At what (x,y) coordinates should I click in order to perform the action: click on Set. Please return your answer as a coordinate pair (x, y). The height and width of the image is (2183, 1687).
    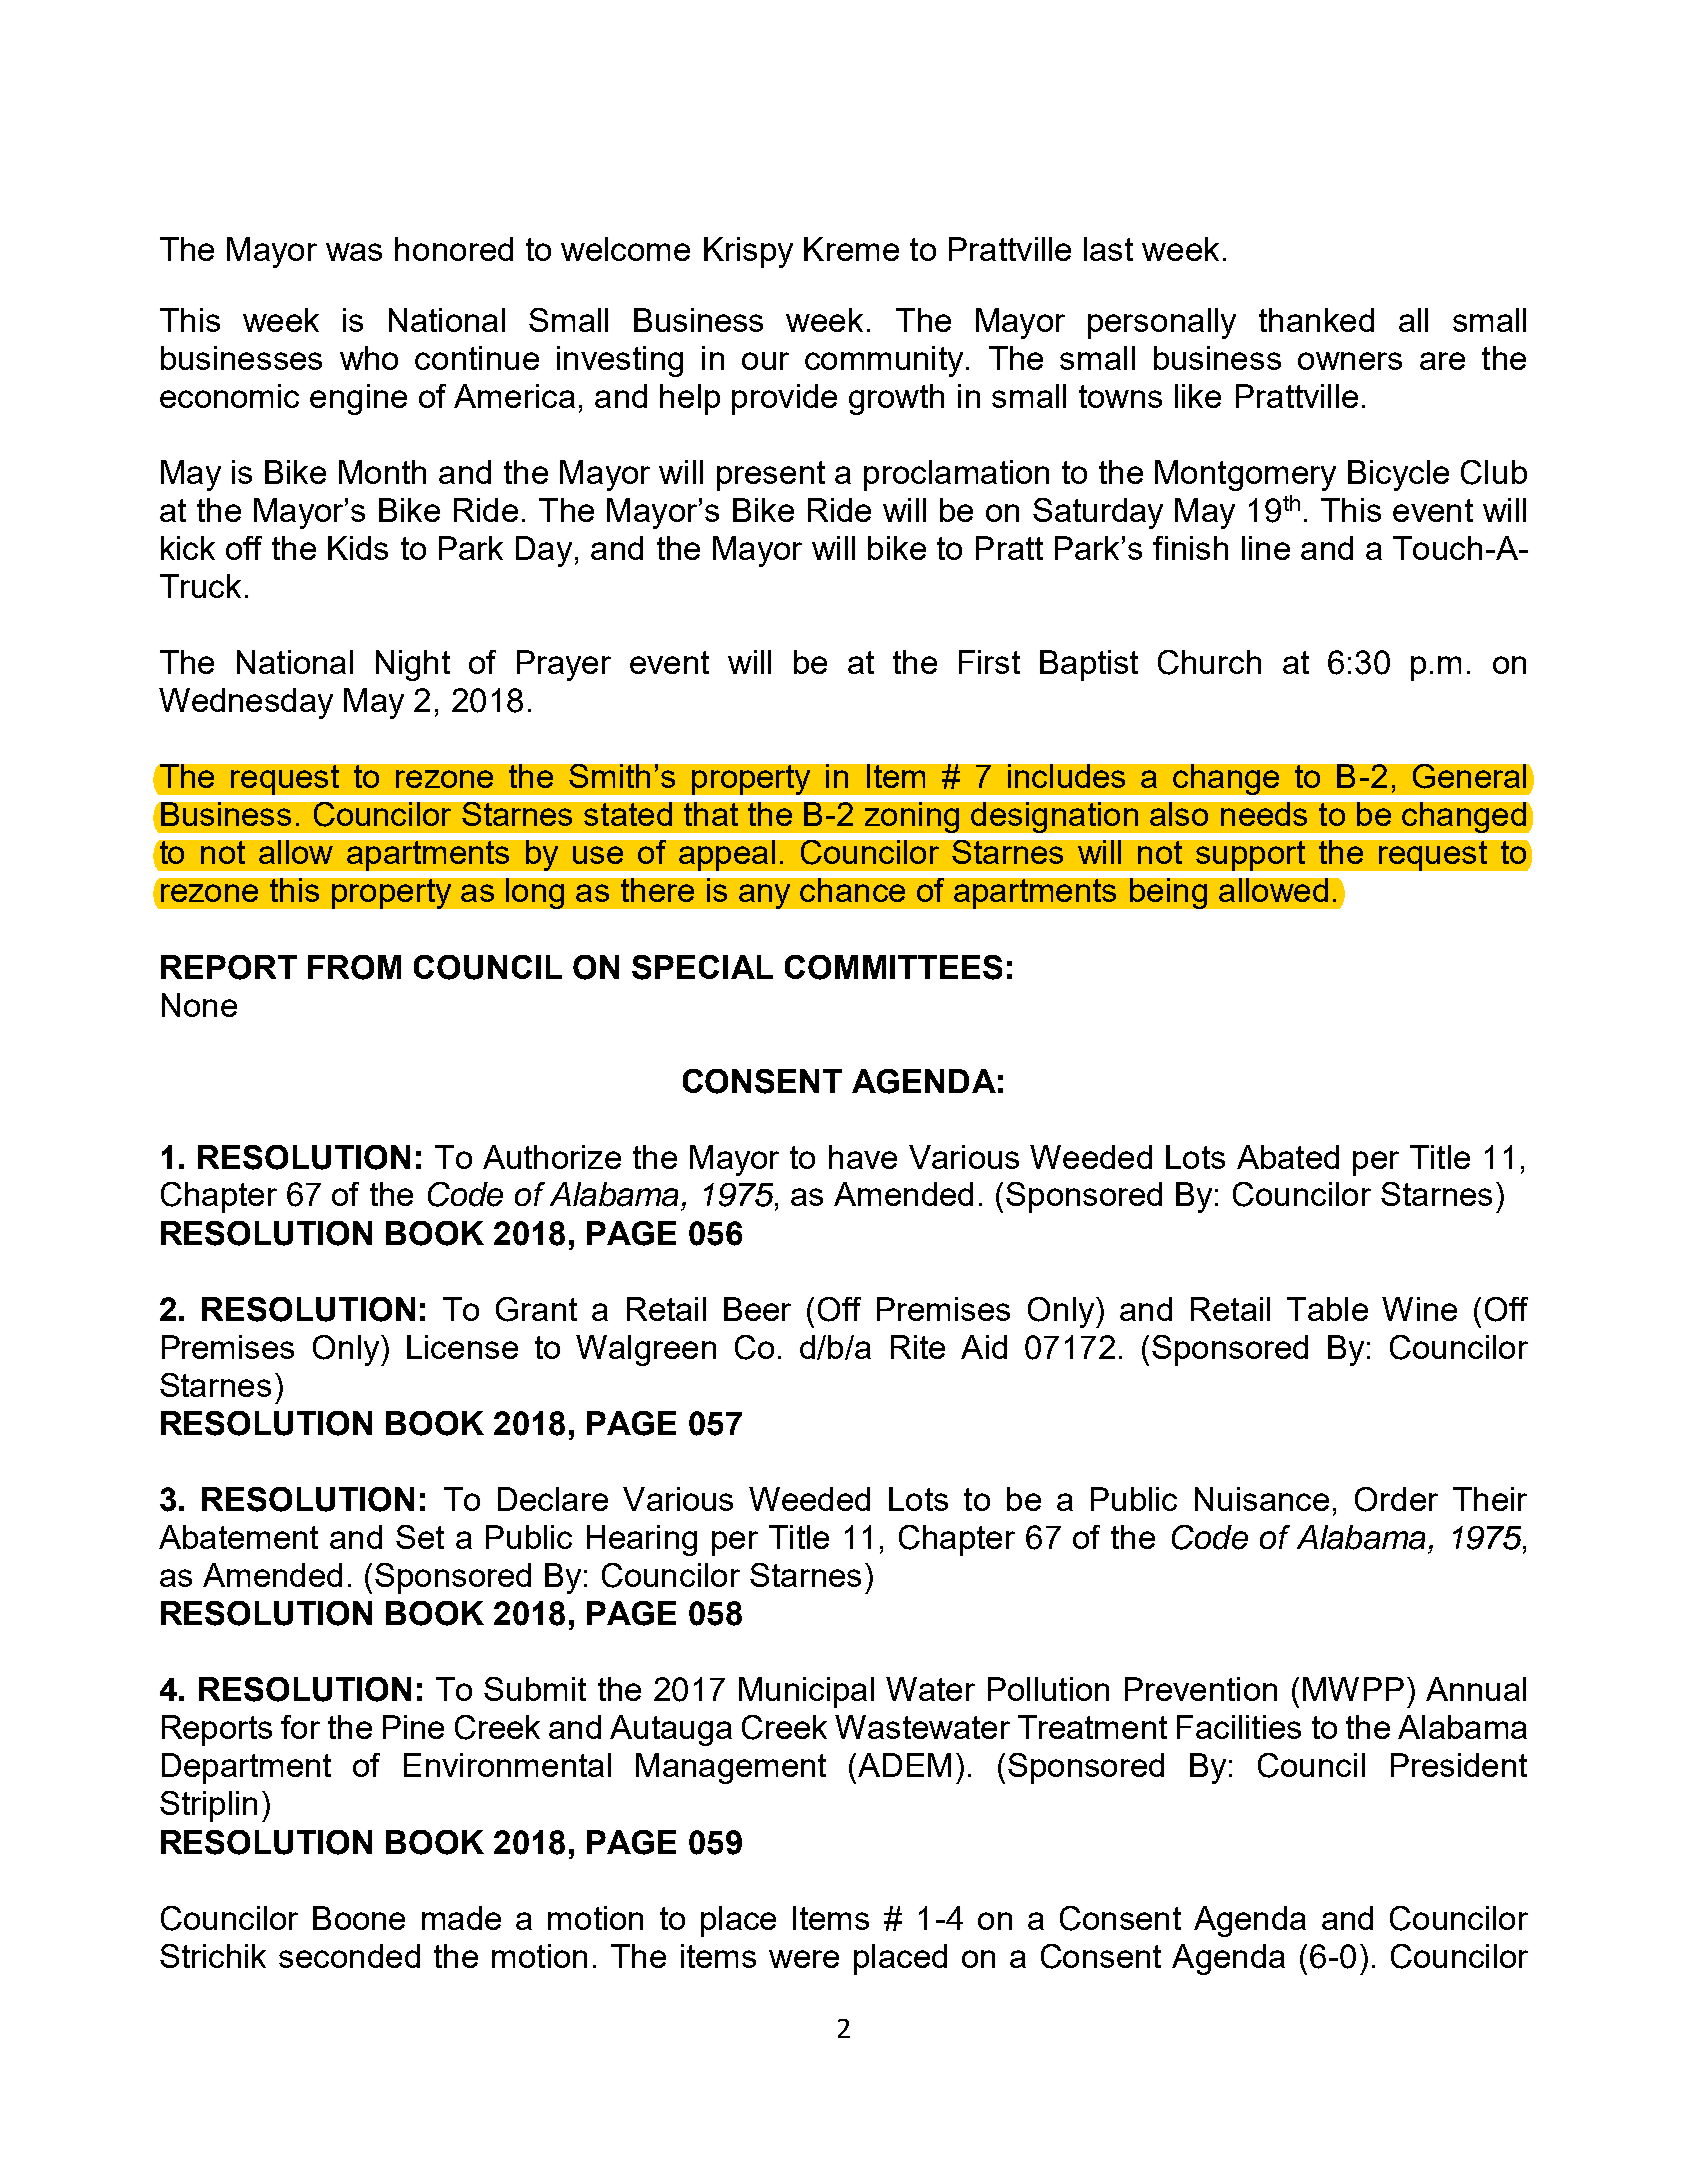
    Looking at the image, I should click on (420, 1537).
